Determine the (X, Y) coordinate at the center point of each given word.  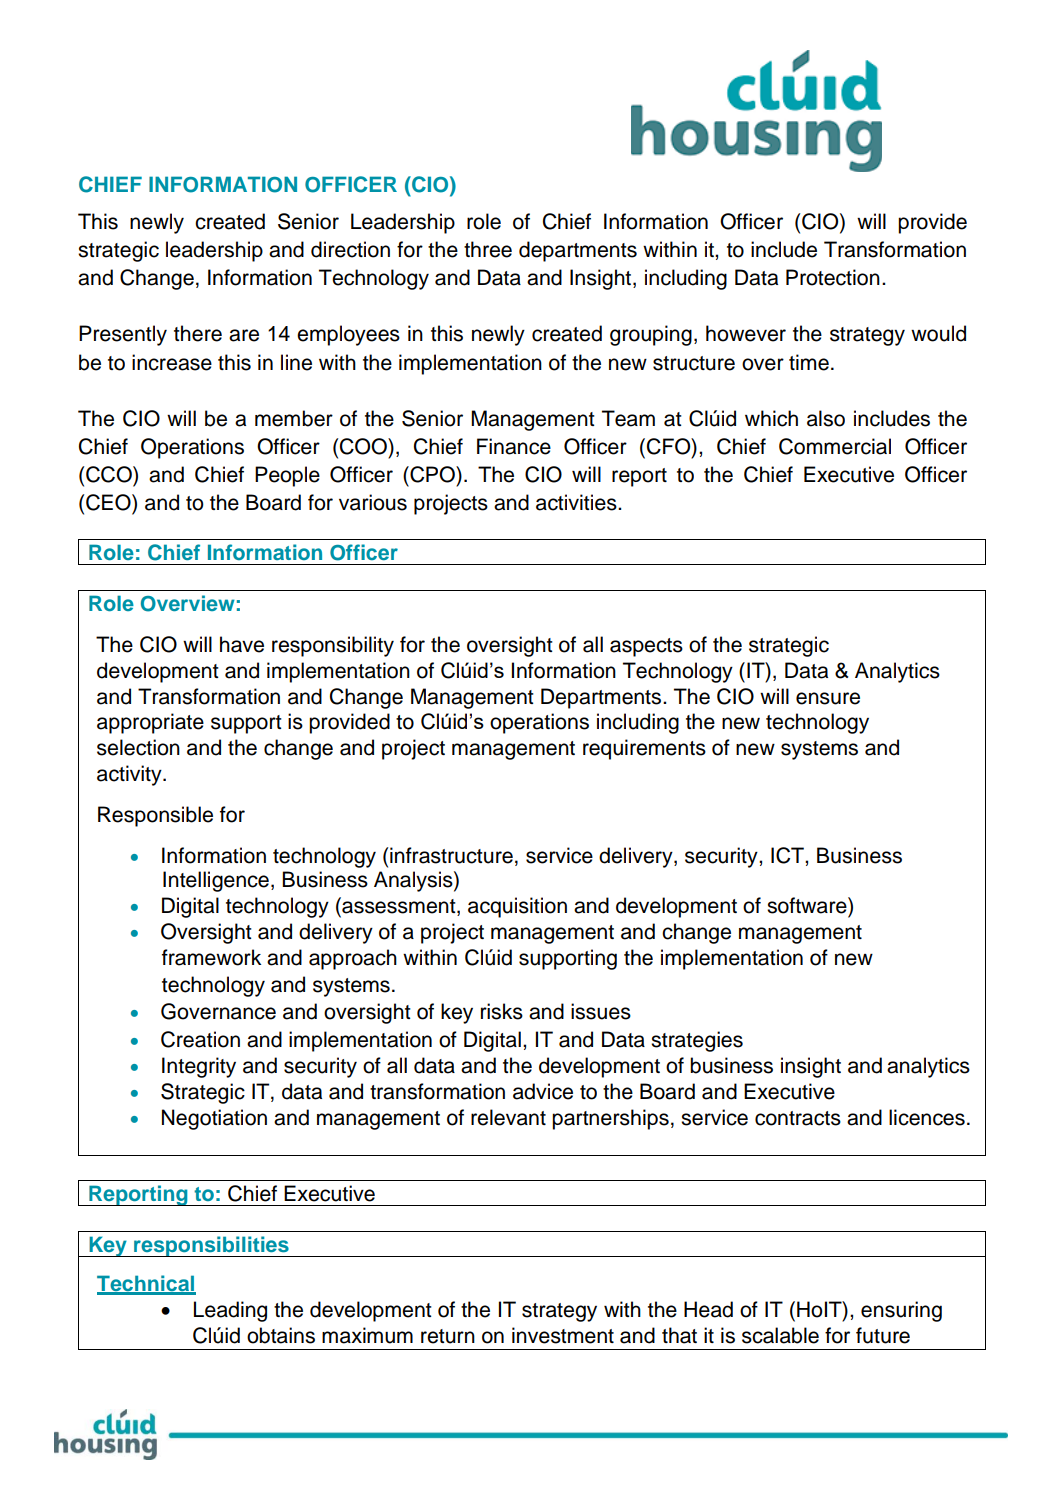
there (198, 333)
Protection (833, 277)
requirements (644, 749)
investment (563, 1335)
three (488, 249)
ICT (788, 855)
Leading (230, 1311)
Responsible (155, 816)
